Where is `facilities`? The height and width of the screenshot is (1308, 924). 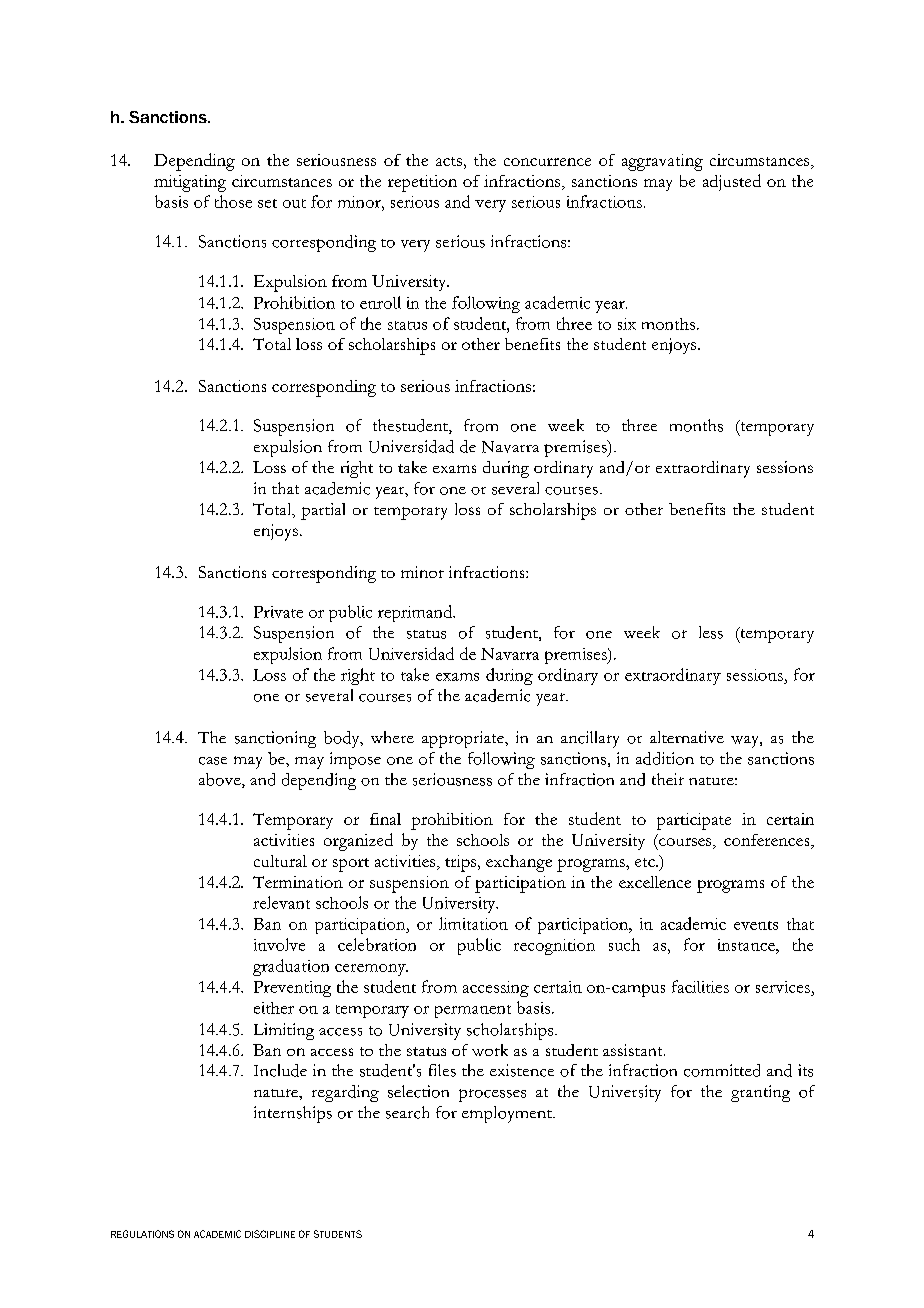 facilities is located at coordinates (700, 986).
